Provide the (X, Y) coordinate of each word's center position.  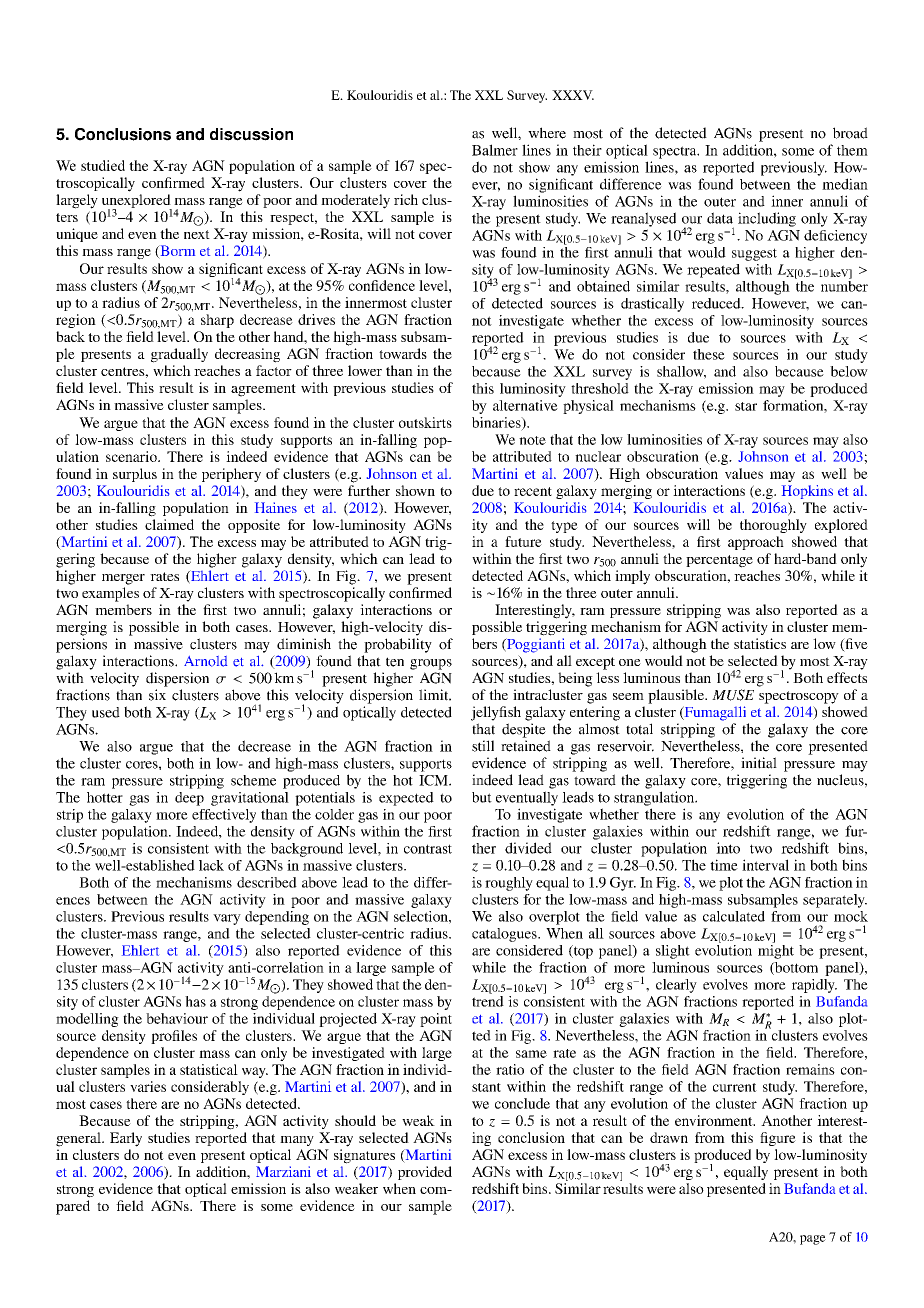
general (79, 1139)
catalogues (505, 935)
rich (406, 199)
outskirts (425, 422)
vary (227, 919)
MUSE (733, 695)
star (746, 406)
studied (103, 165)
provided (425, 1173)
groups (431, 664)
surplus (135, 475)
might (776, 950)
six (157, 695)
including (767, 219)
